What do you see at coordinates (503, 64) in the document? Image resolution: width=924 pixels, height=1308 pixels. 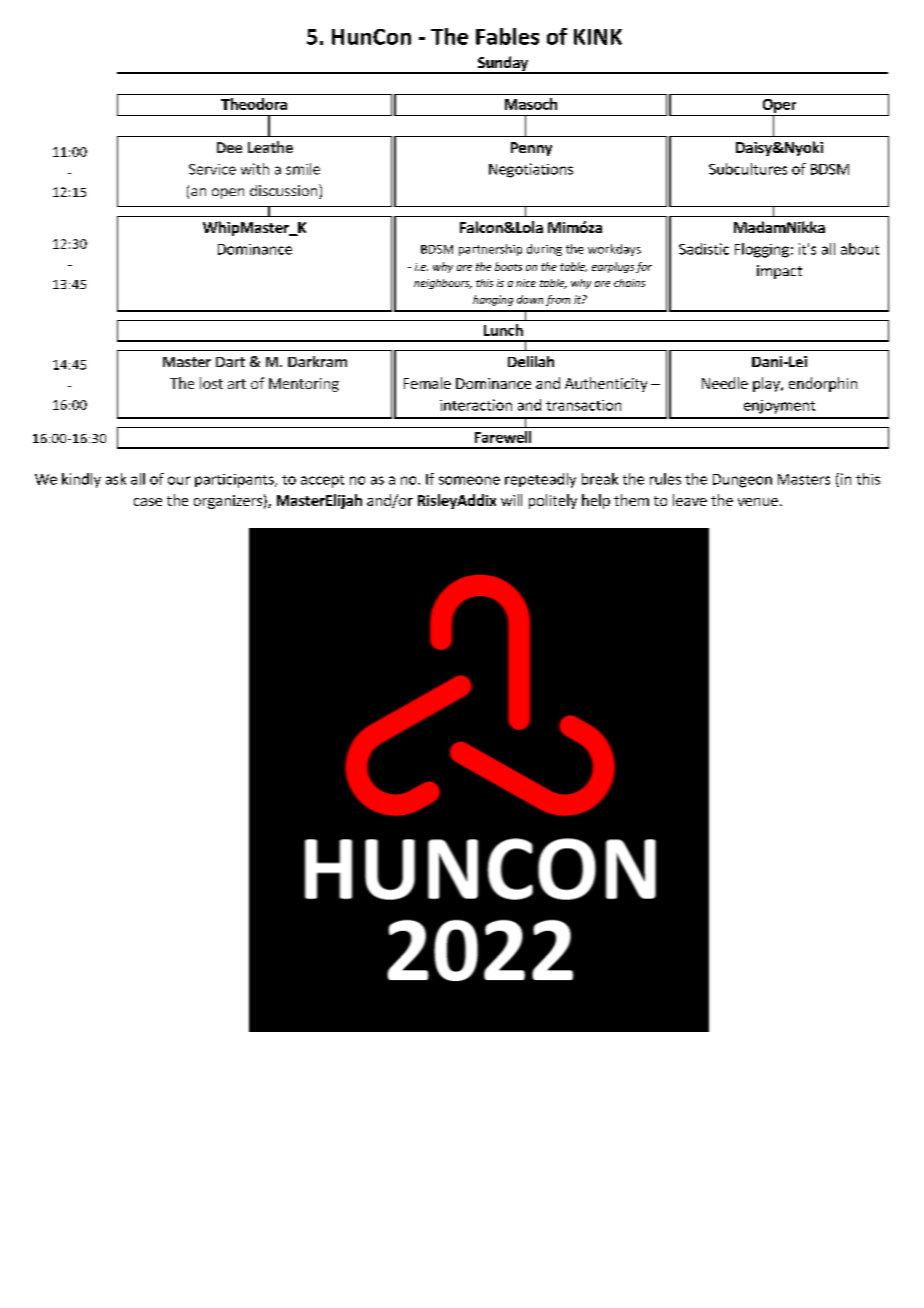 I see `Sunday` at bounding box center [503, 64].
